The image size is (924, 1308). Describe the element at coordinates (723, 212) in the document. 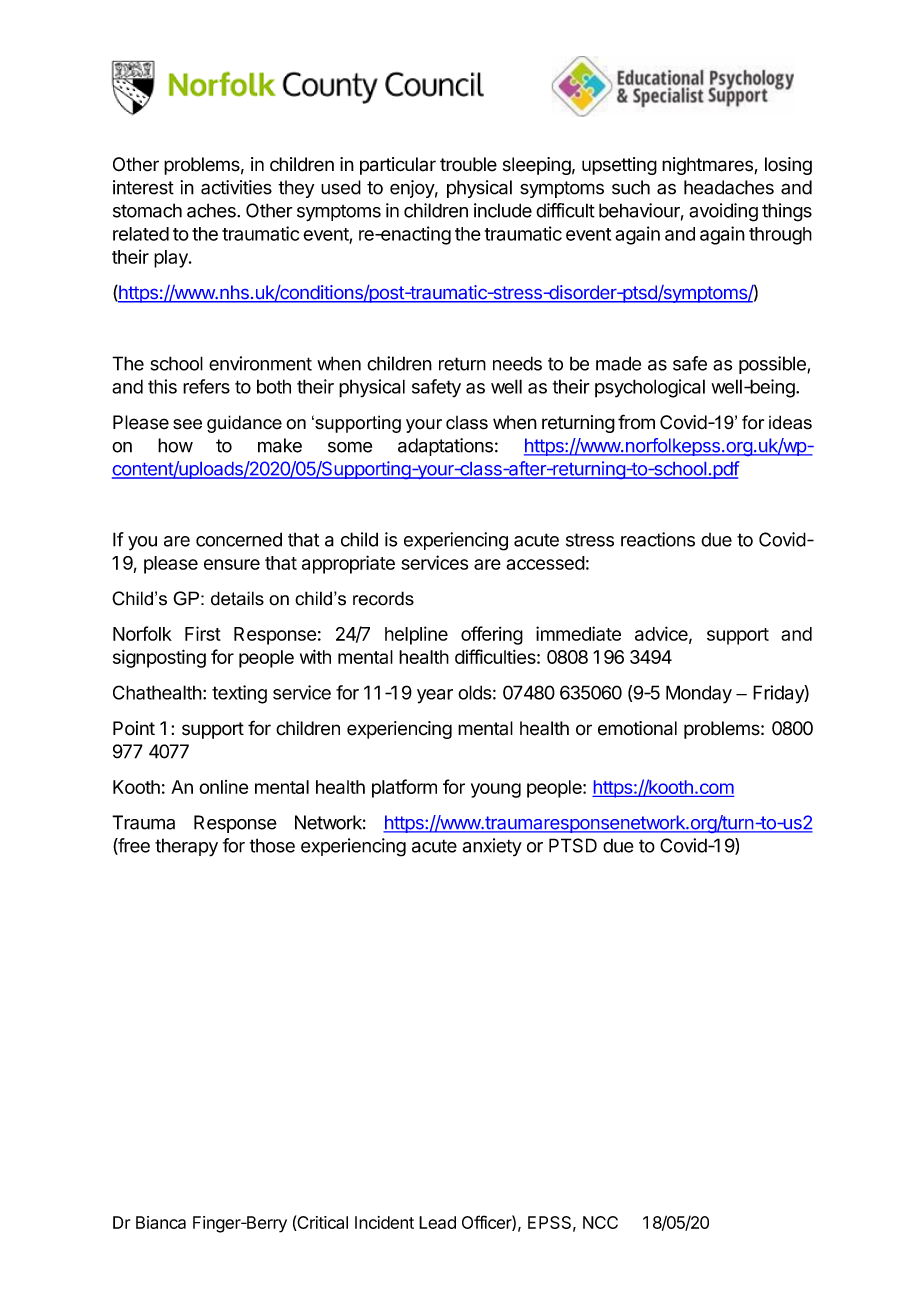

I see `avoiding` at that location.
